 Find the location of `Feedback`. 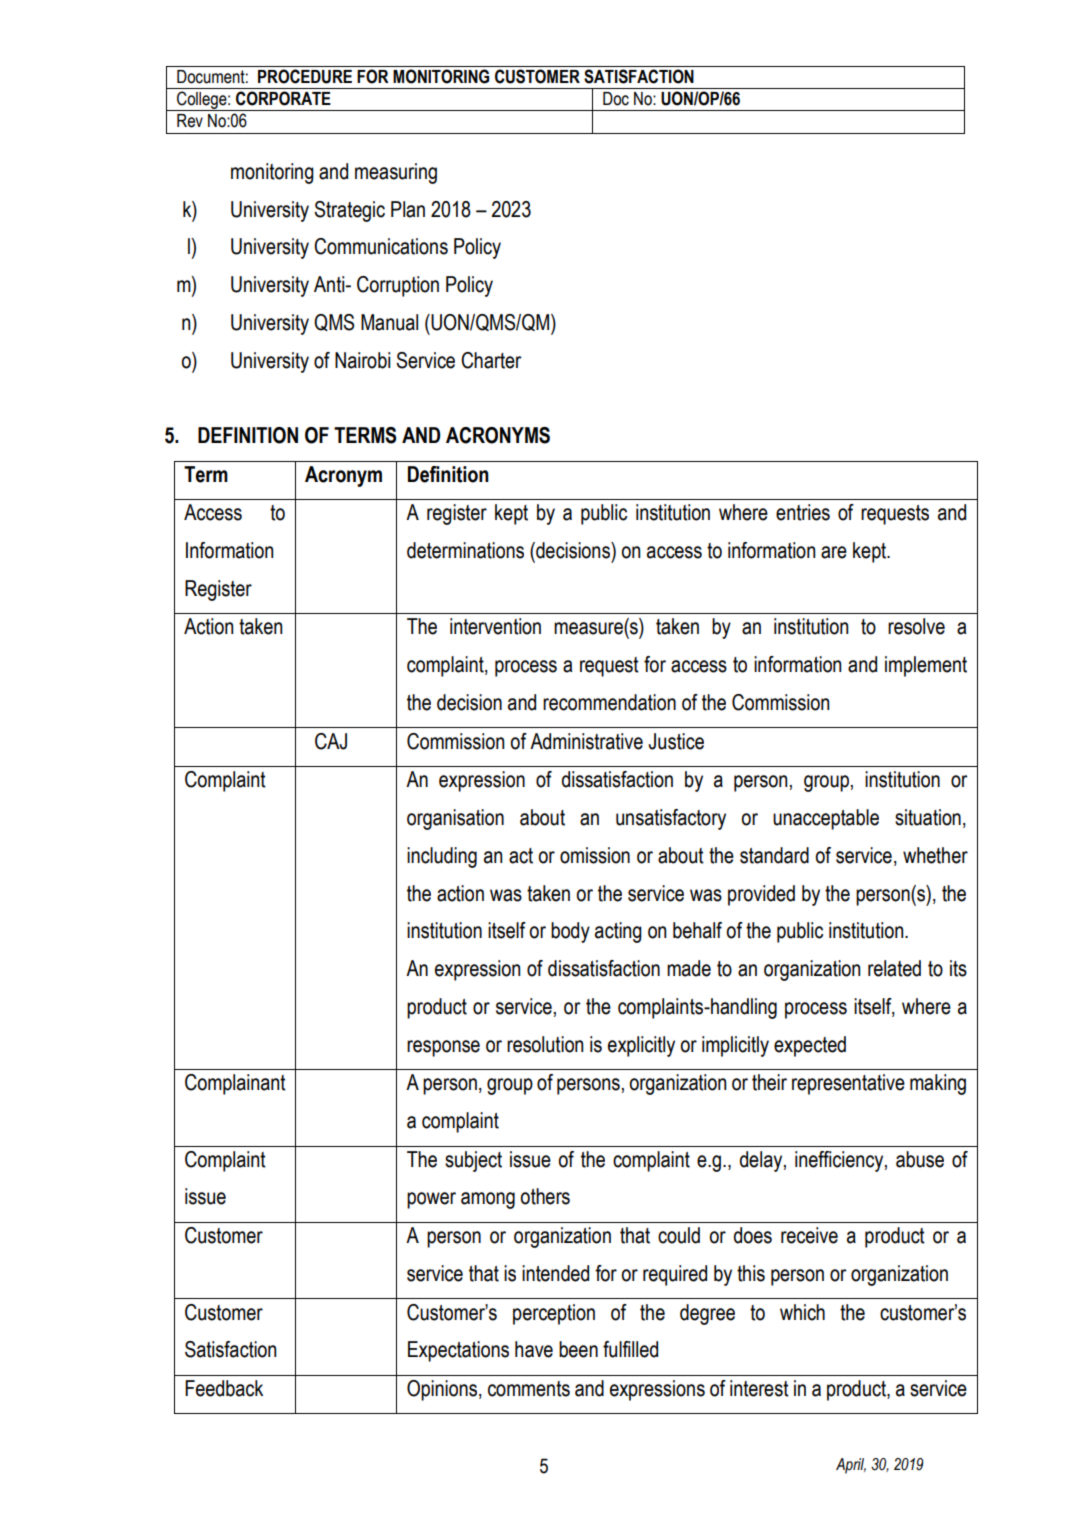

Feedback is located at coordinates (224, 1388).
